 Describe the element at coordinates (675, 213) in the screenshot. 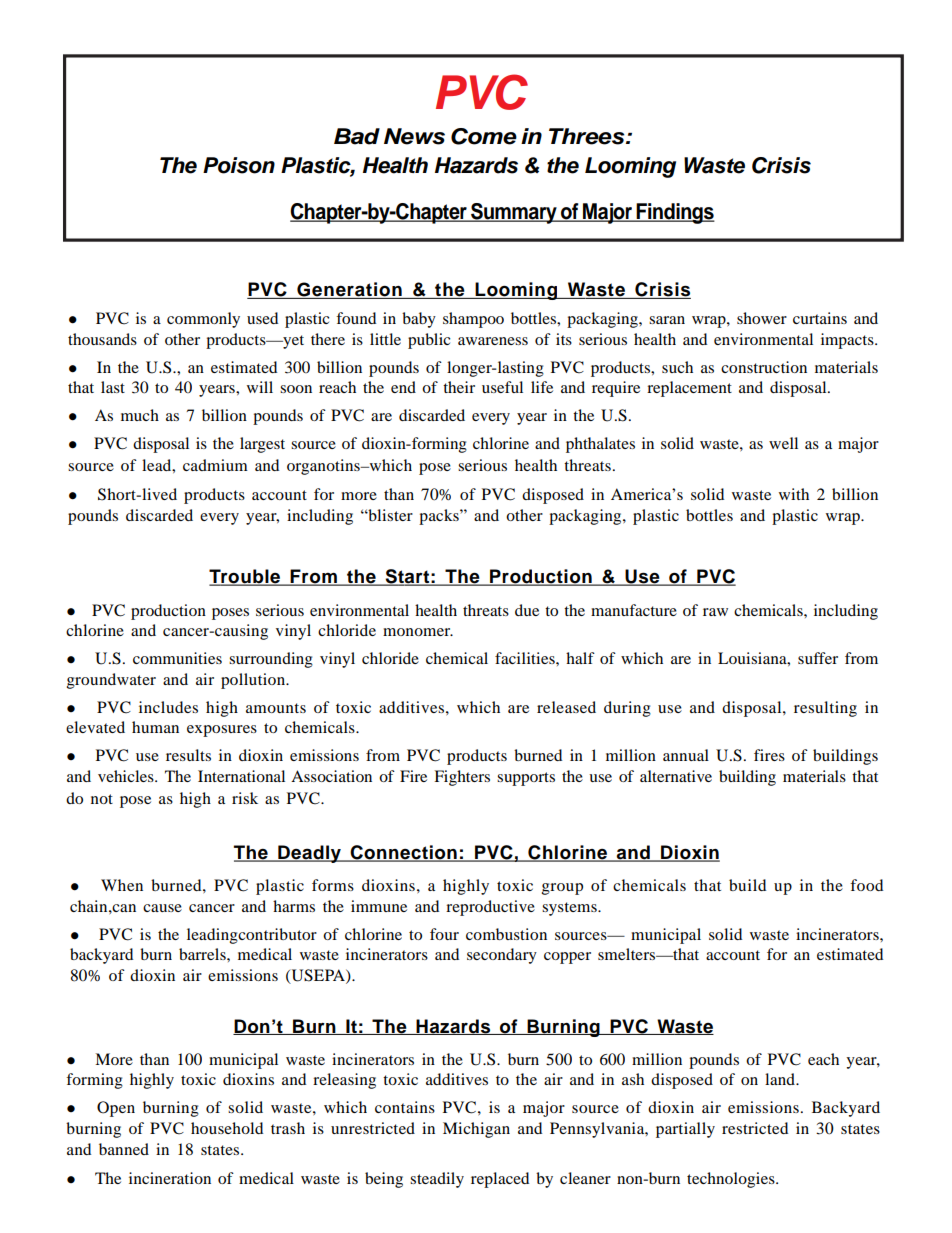

I see `Findings` at that location.
